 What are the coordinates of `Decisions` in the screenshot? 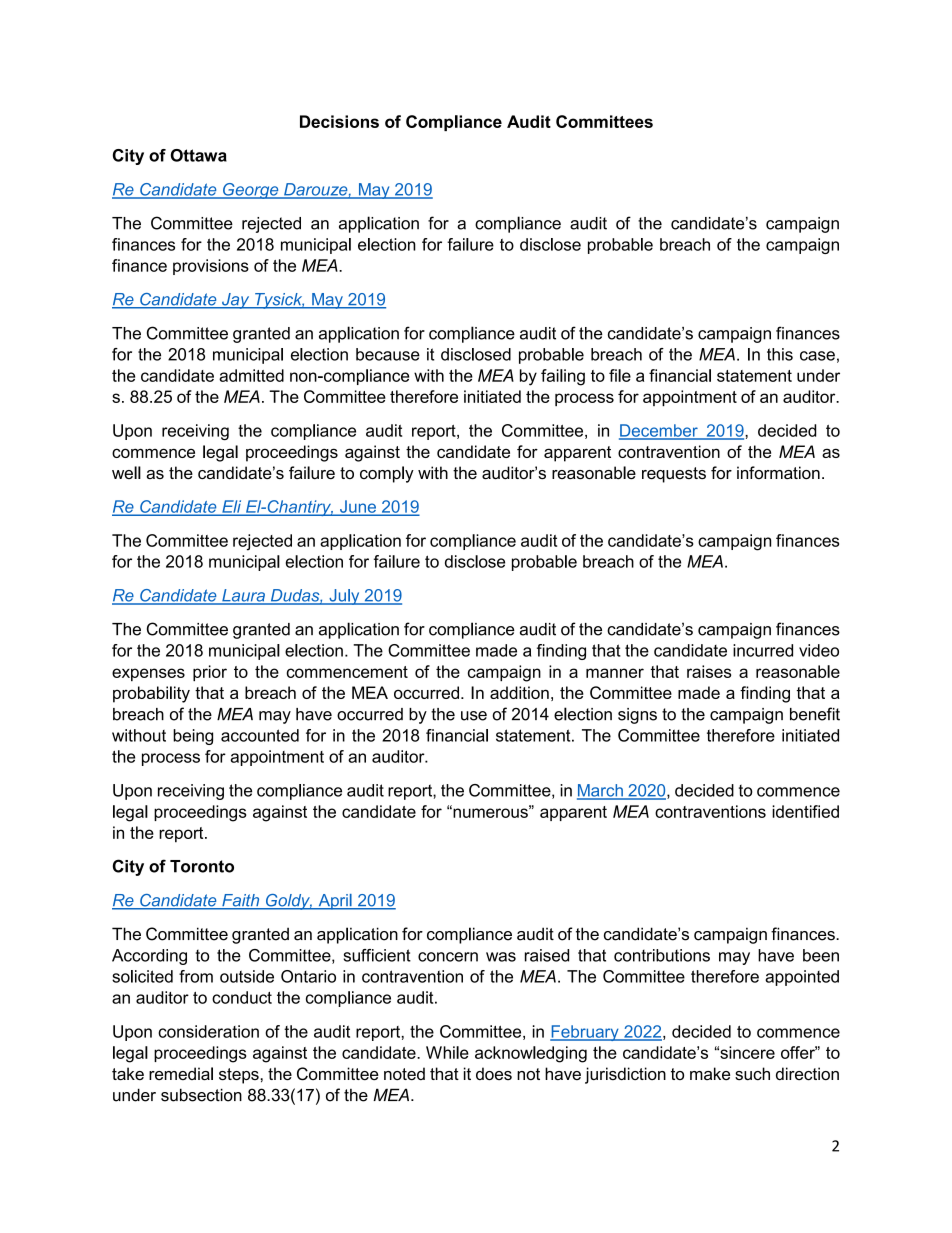 It's located at (339, 121).
